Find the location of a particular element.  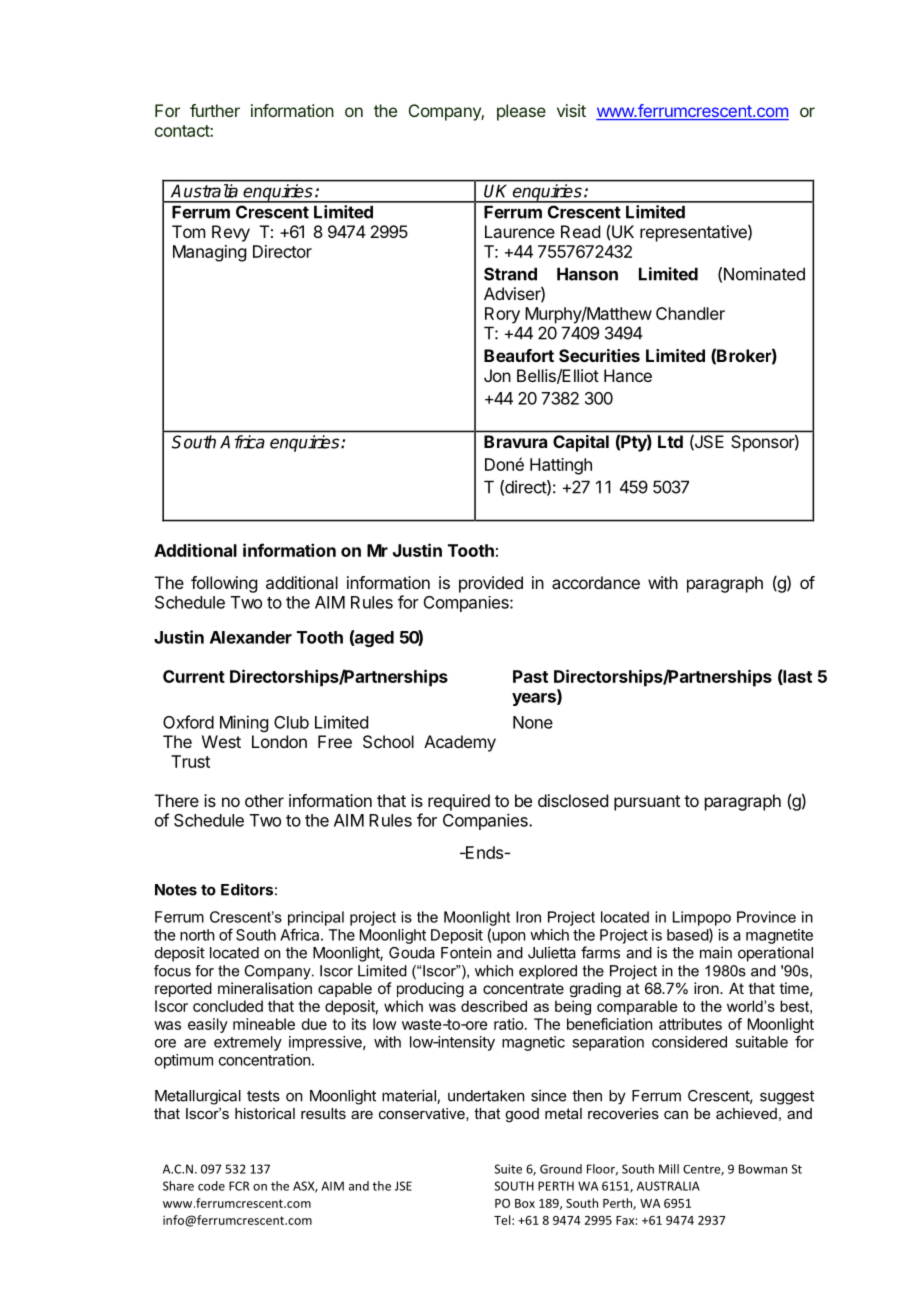

further is located at coordinates (215, 110).
